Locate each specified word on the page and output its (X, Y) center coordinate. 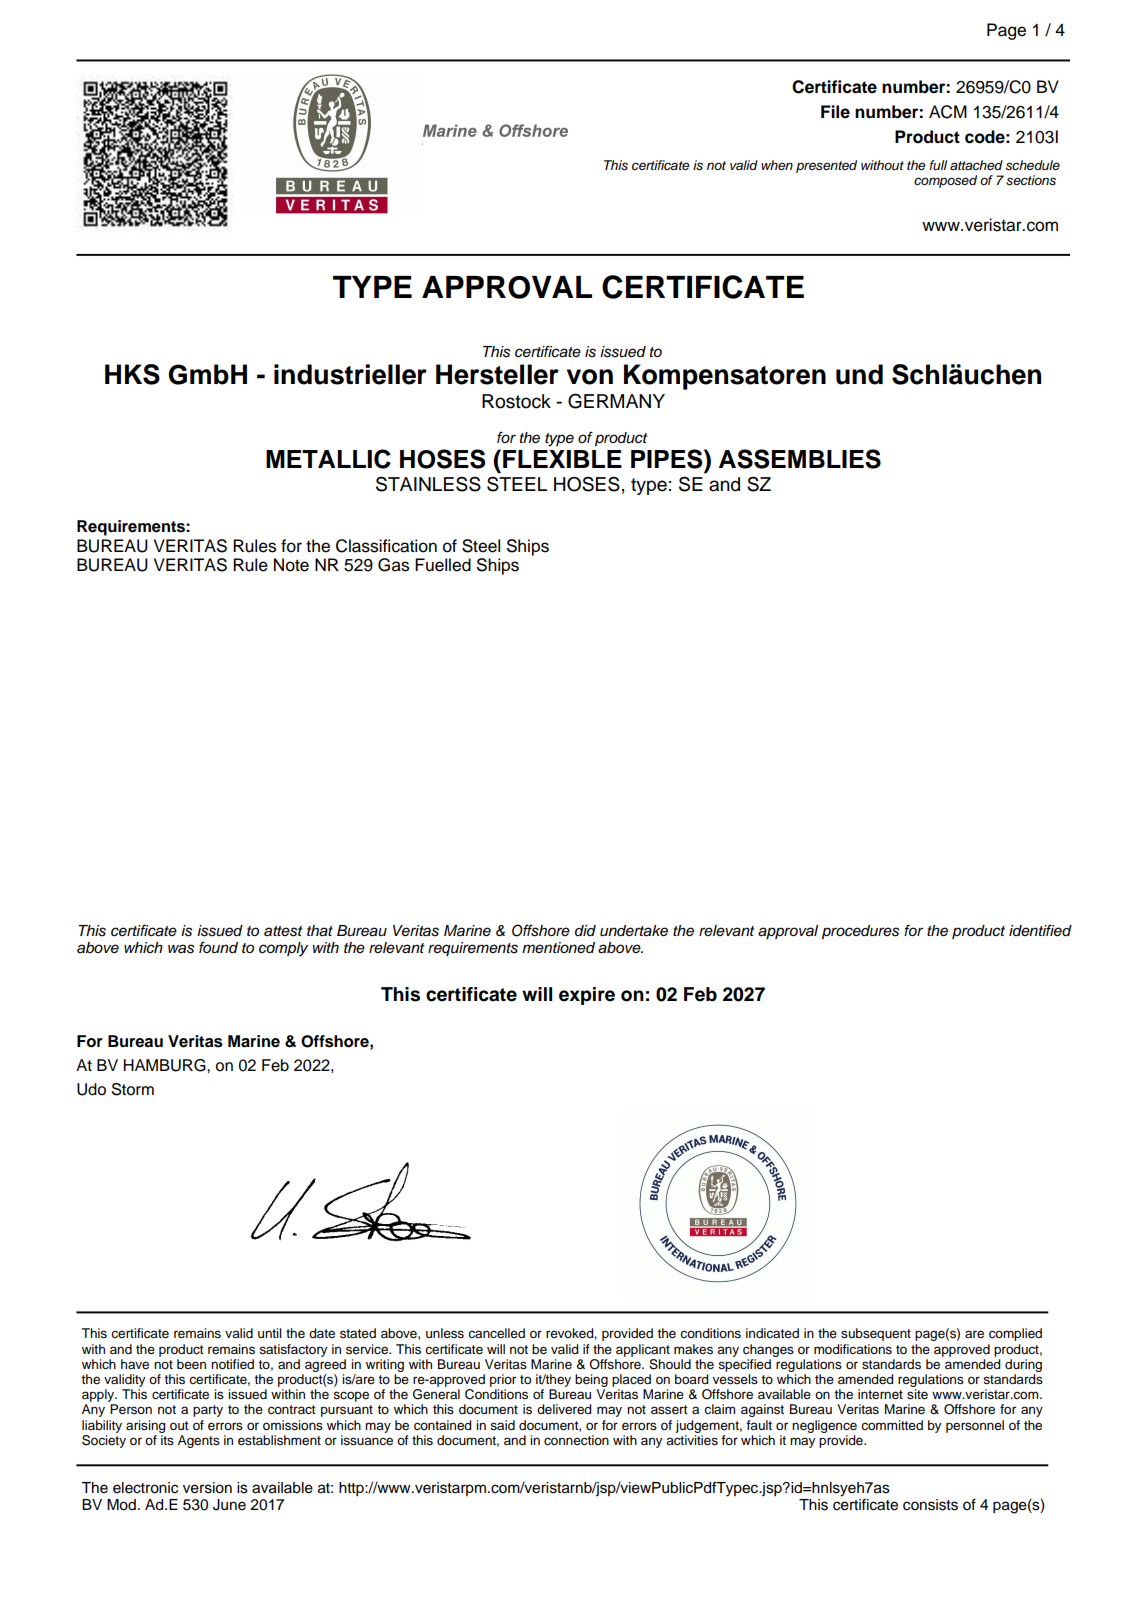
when (777, 165)
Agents (199, 1441)
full (938, 165)
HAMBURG (166, 1065)
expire (587, 996)
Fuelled (443, 565)
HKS (132, 374)
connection (576, 1440)
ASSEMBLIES (800, 459)
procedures (860, 932)
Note (291, 565)
